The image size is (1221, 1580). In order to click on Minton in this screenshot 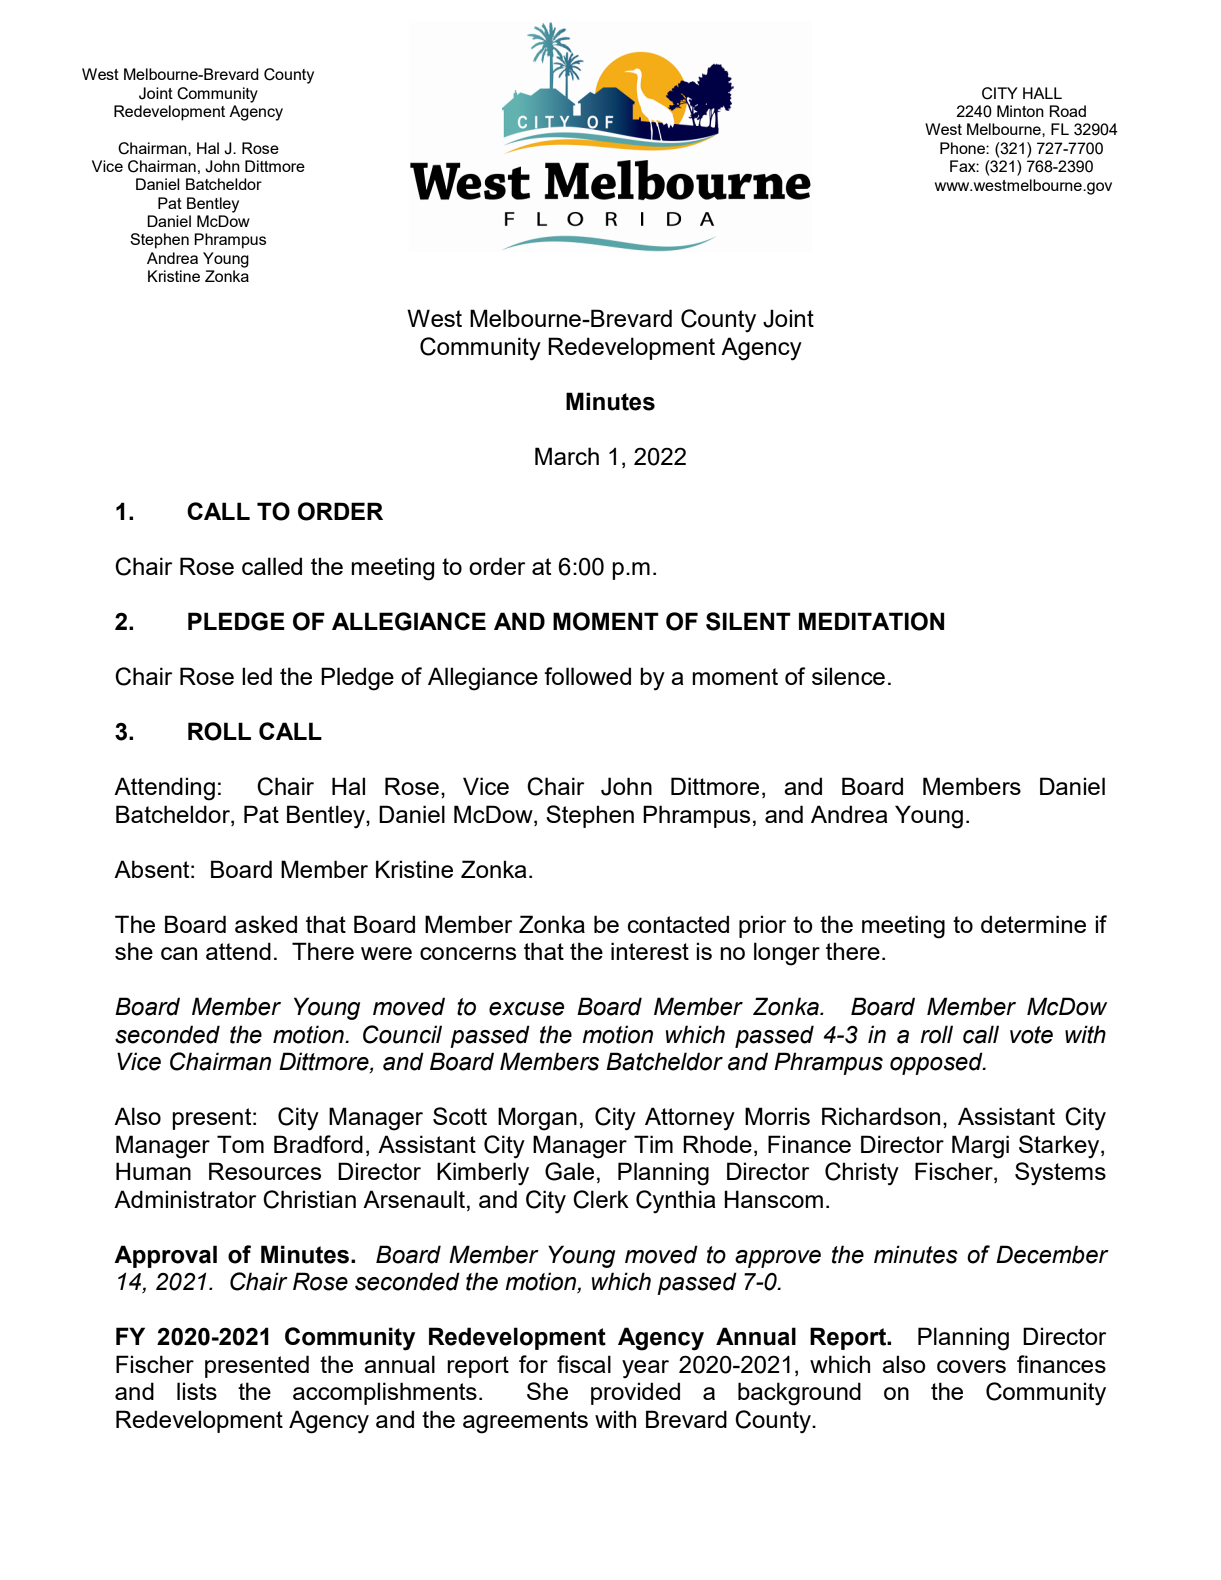, I will do `click(1020, 111)`.
